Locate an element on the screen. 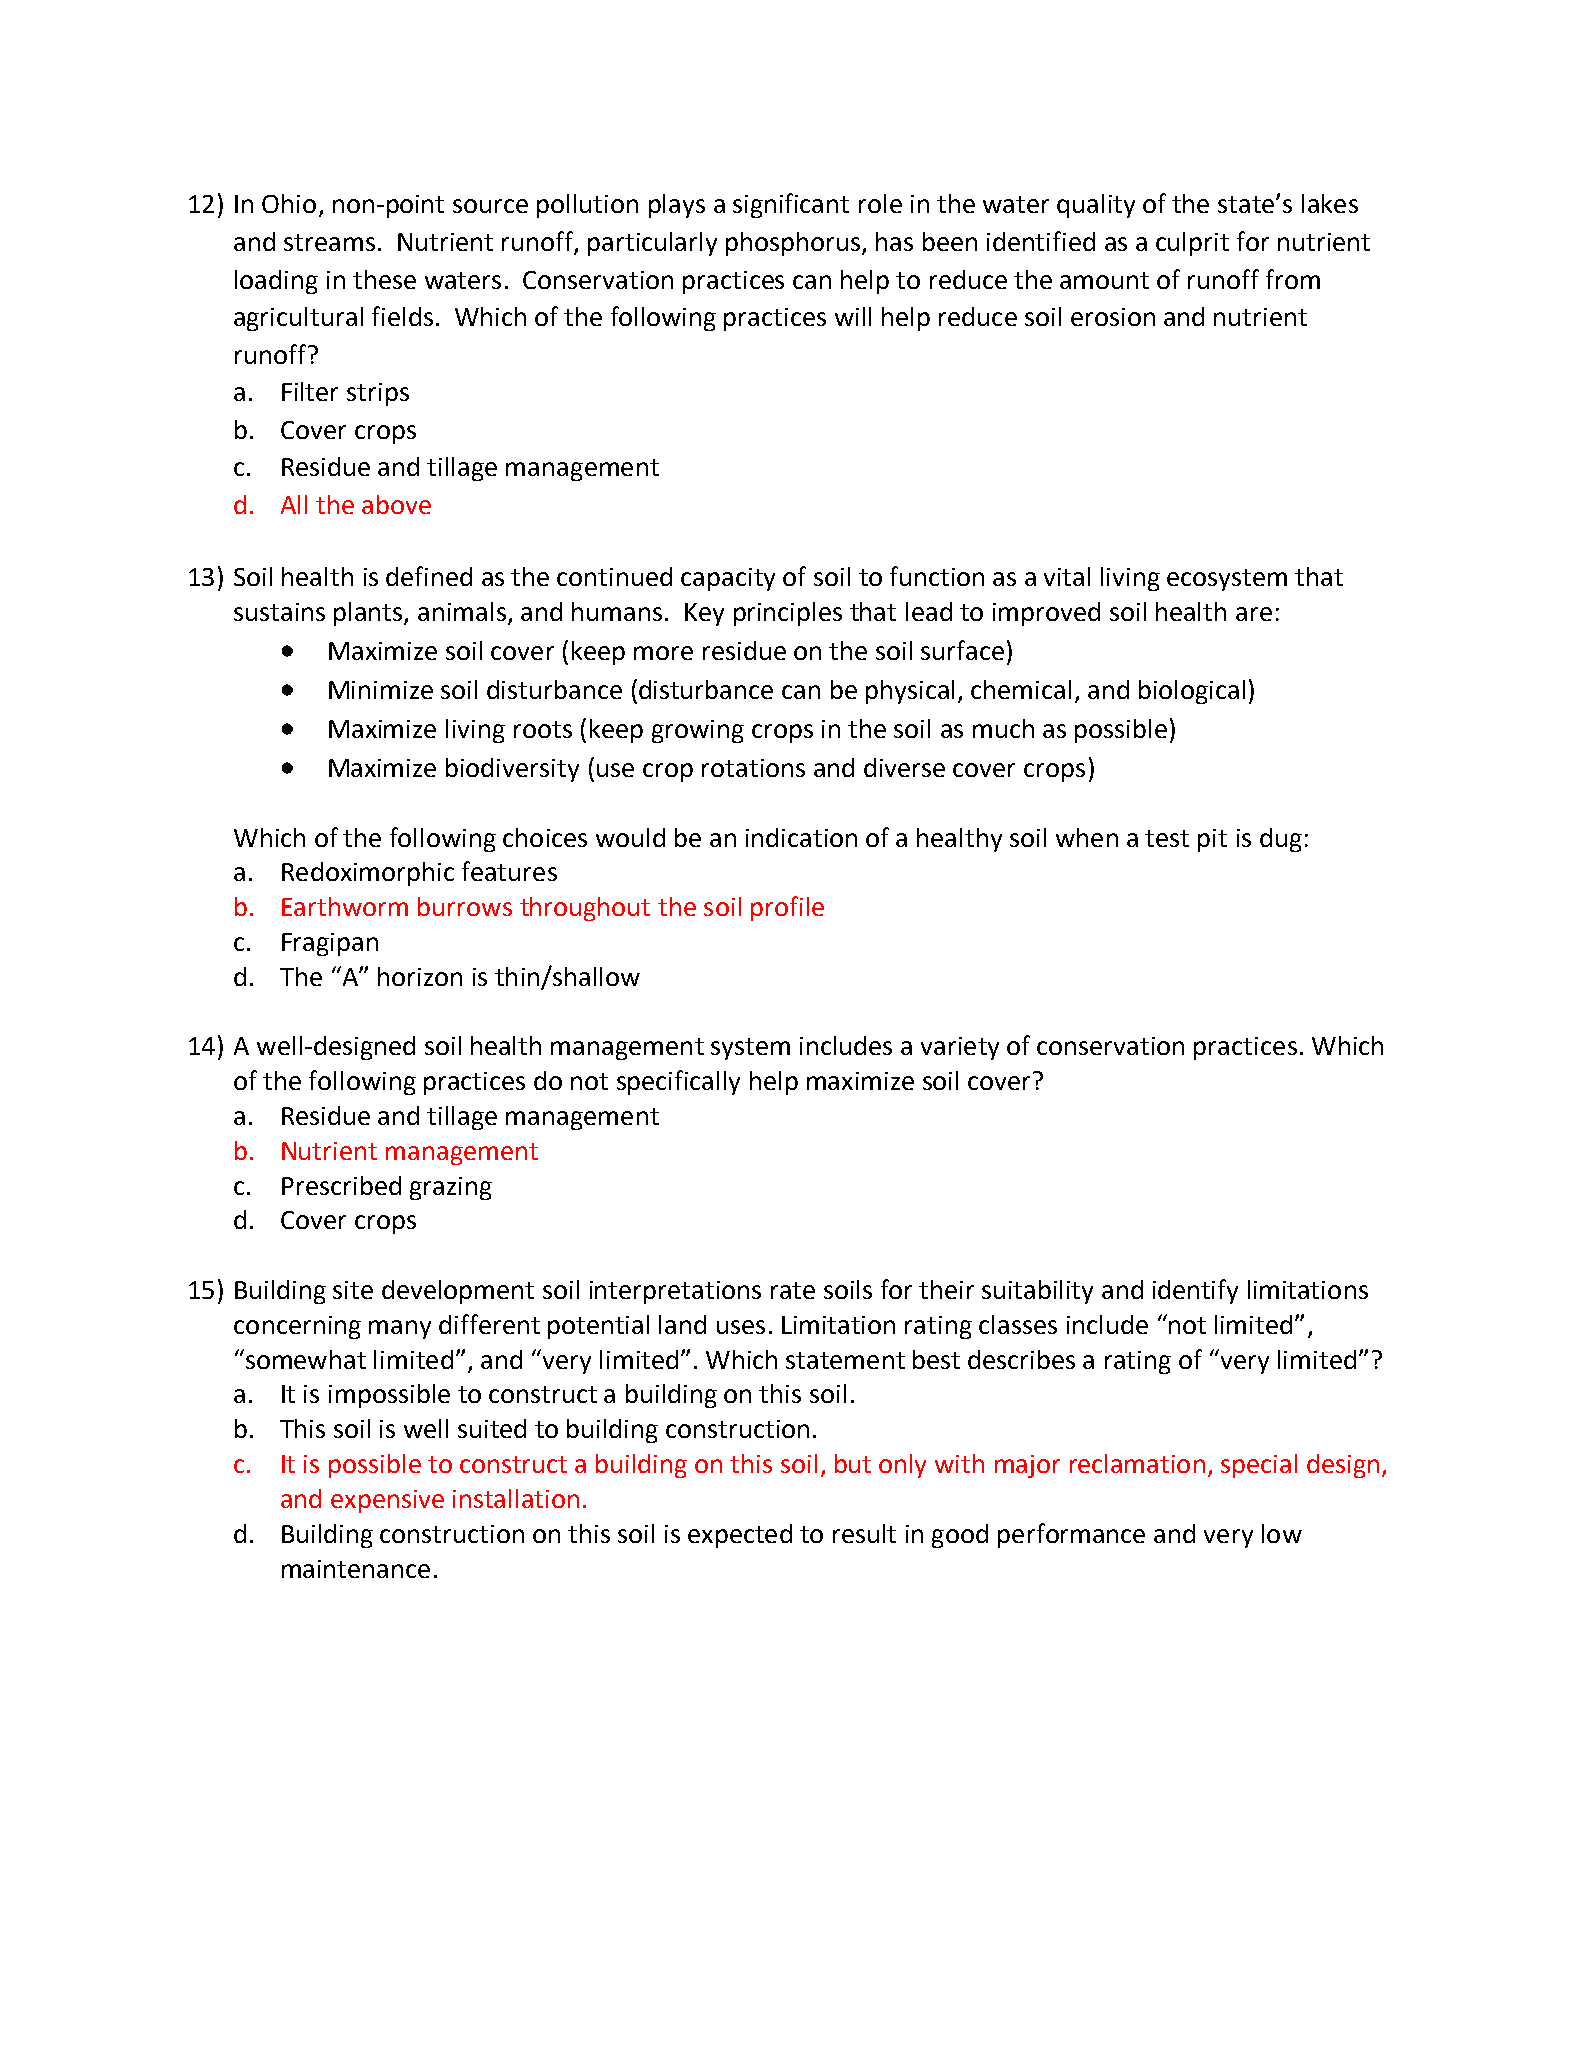  grazing is located at coordinates (451, 1188).
